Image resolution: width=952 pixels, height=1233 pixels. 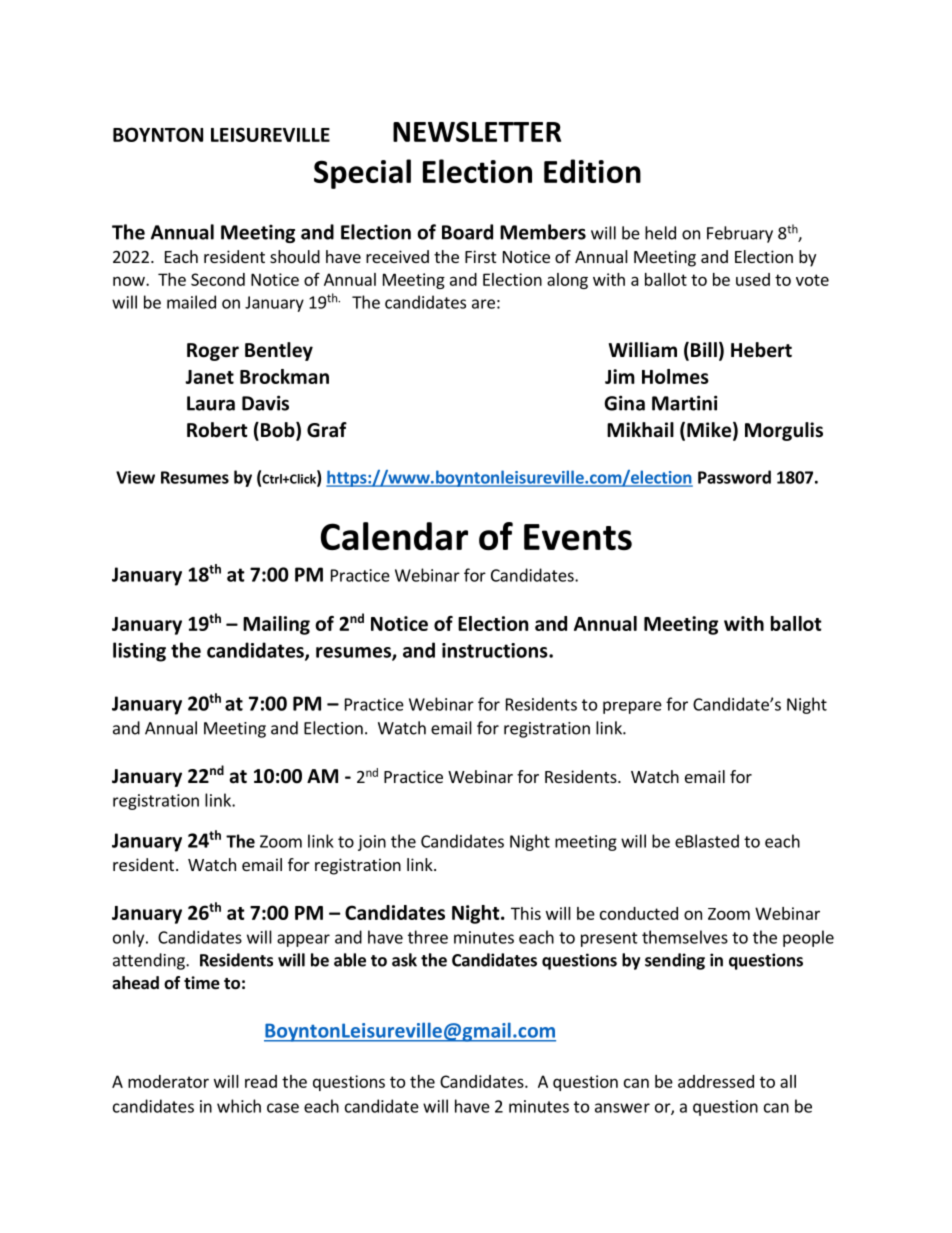 I want to click on Laura, so click(x=211, y=403).
